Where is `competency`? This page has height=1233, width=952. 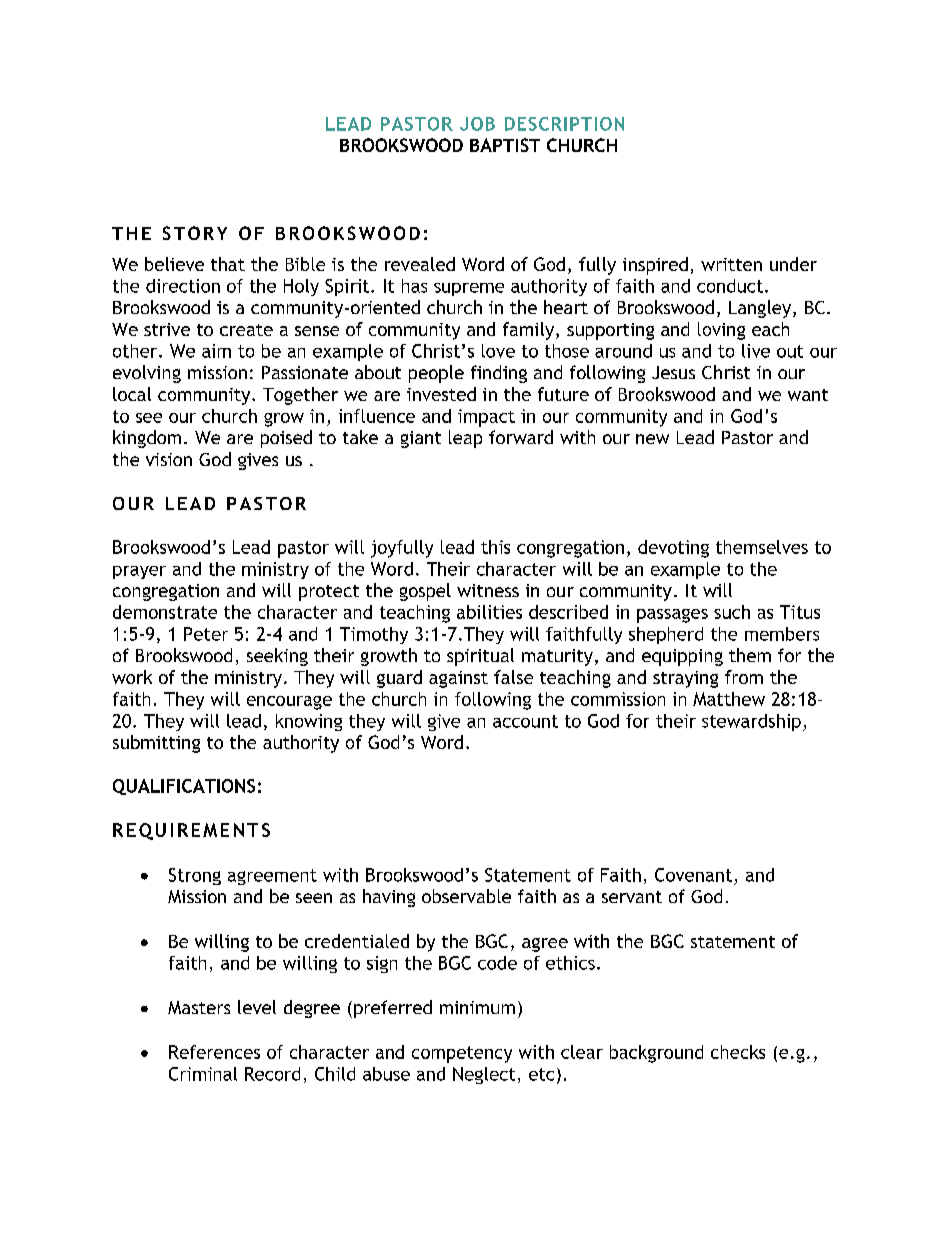 competency is located at coordinates (462, 1054).
